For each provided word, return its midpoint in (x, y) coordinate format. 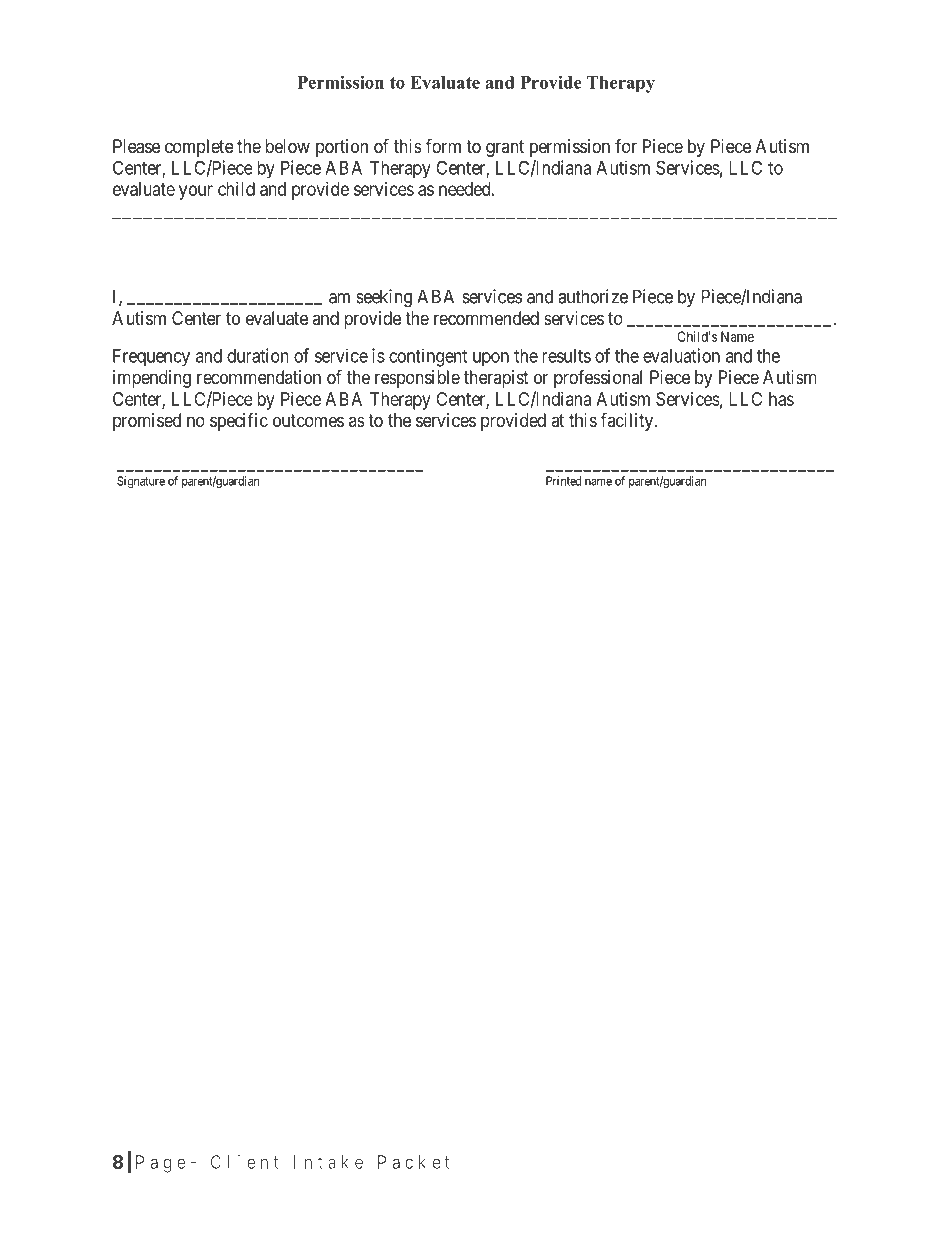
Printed (563, 481)
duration (258, 355)
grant (505, 148)
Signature (141, 482)
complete (199, 148)
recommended (486, 318)
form (443, 145)
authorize (593, 296)
